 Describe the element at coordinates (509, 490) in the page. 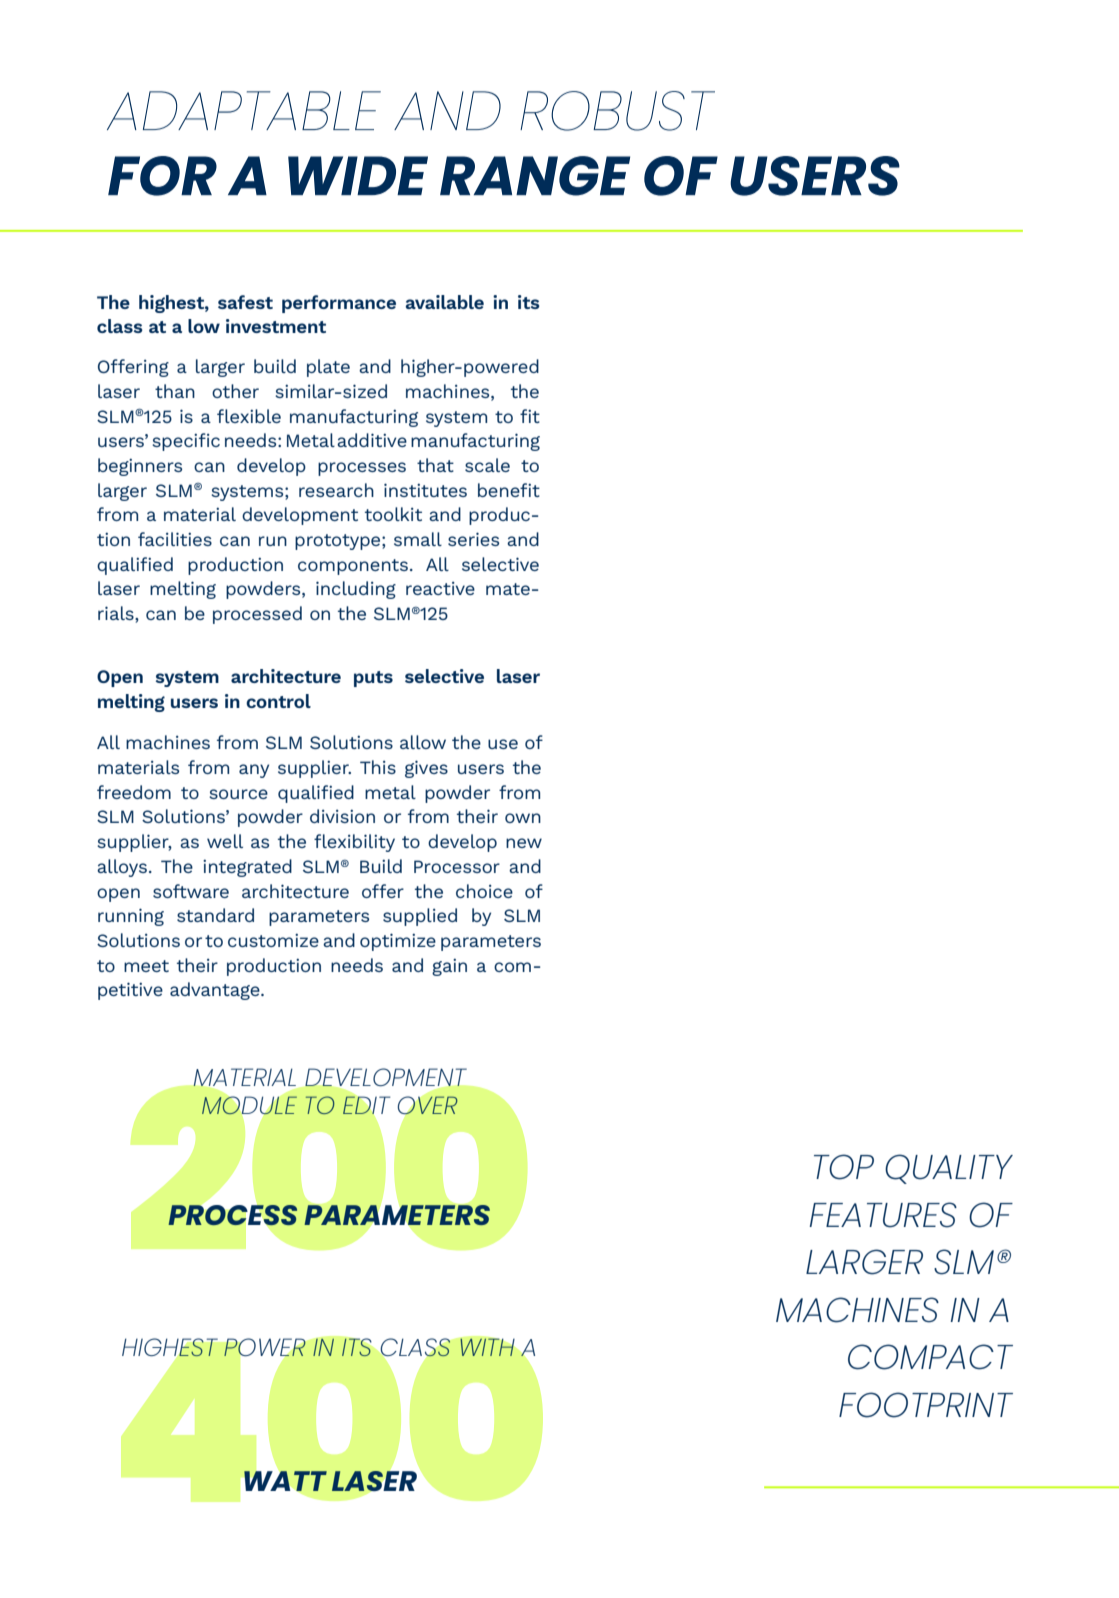

I see `benefit` at that location.
